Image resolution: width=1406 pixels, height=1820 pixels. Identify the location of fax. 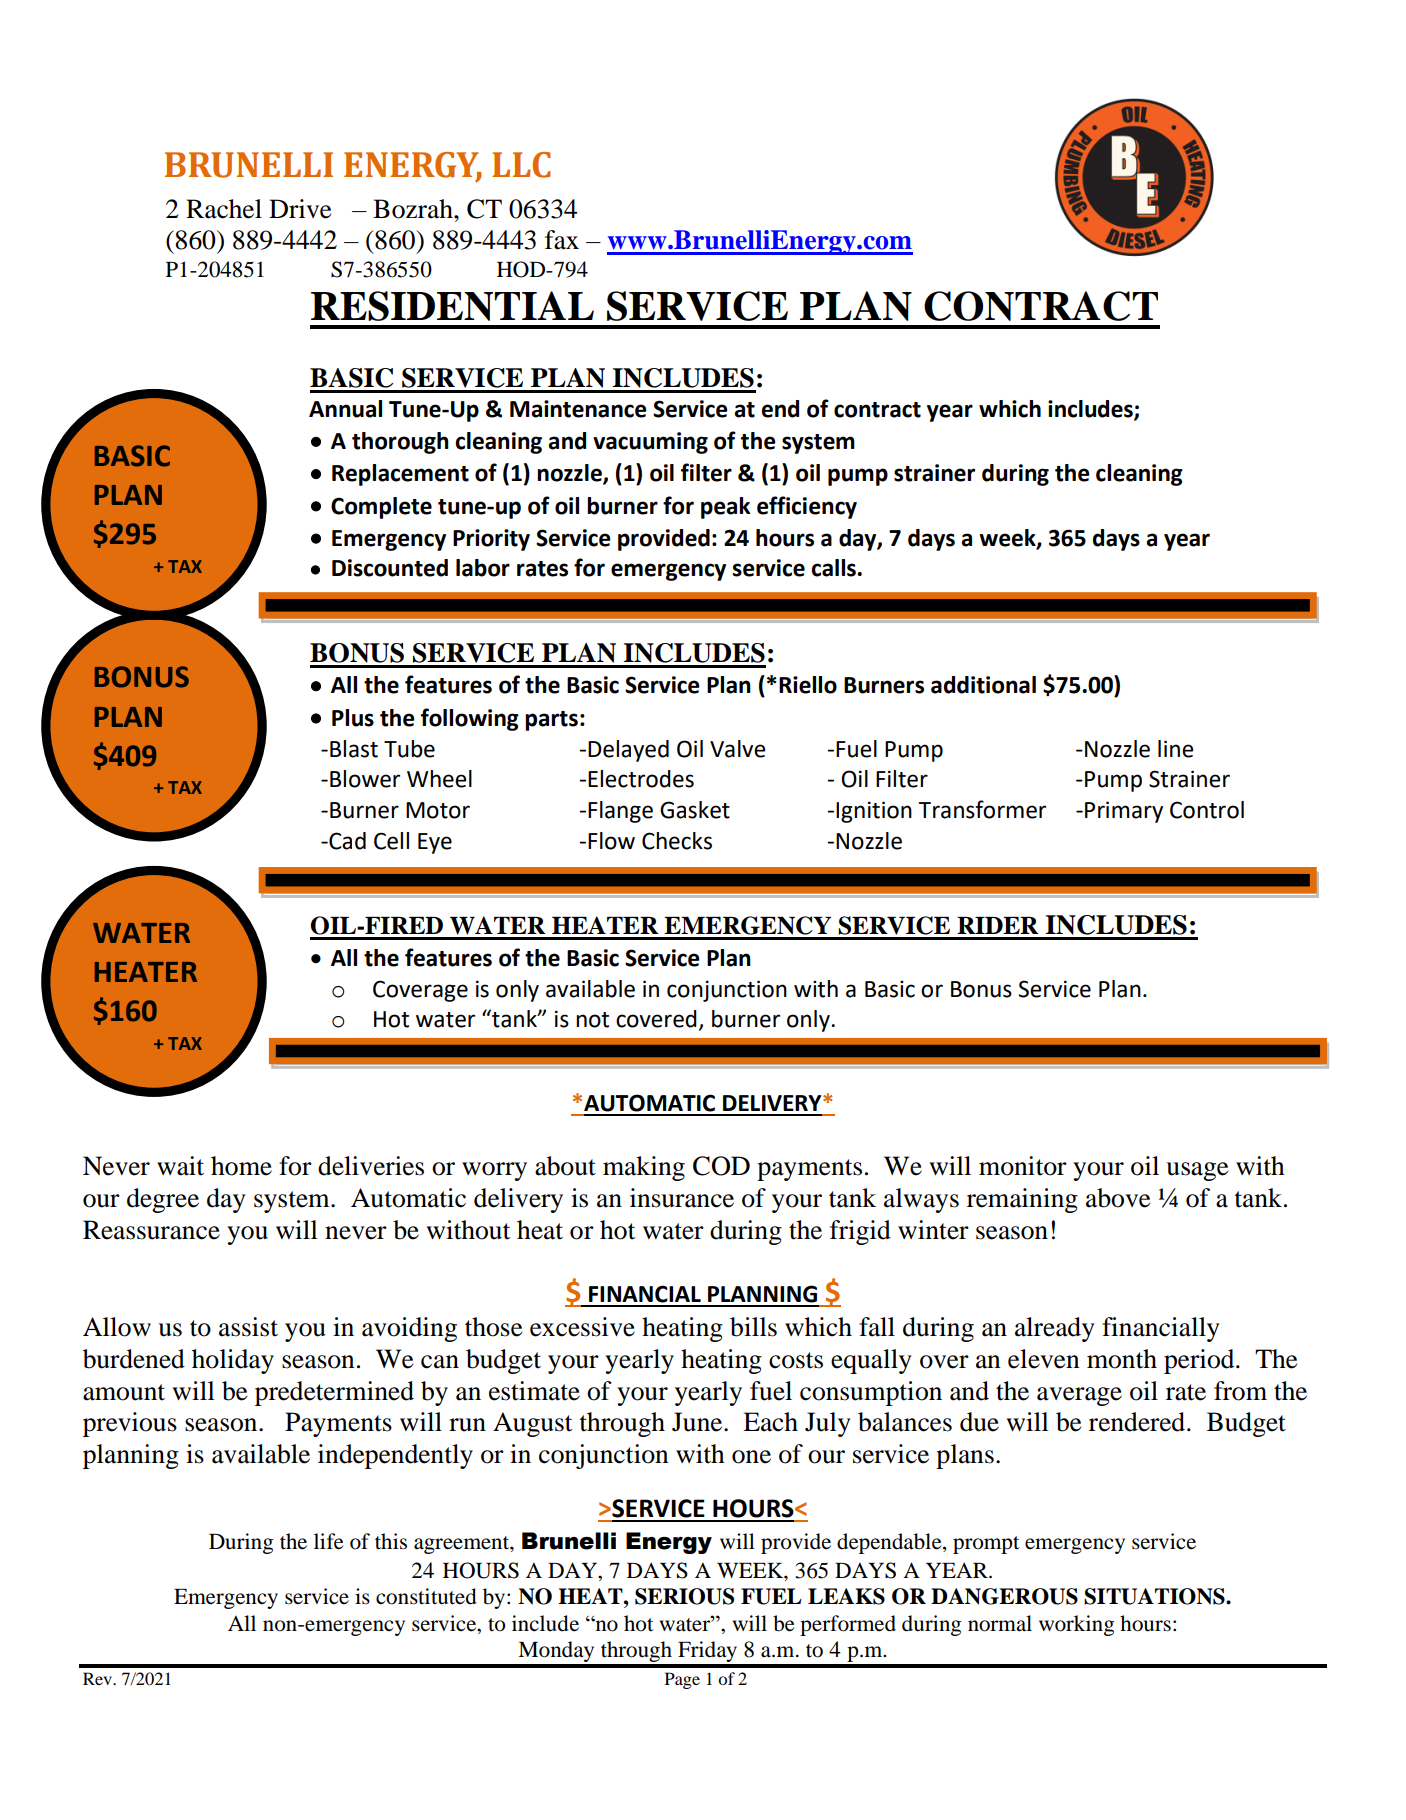
(562, 240).
